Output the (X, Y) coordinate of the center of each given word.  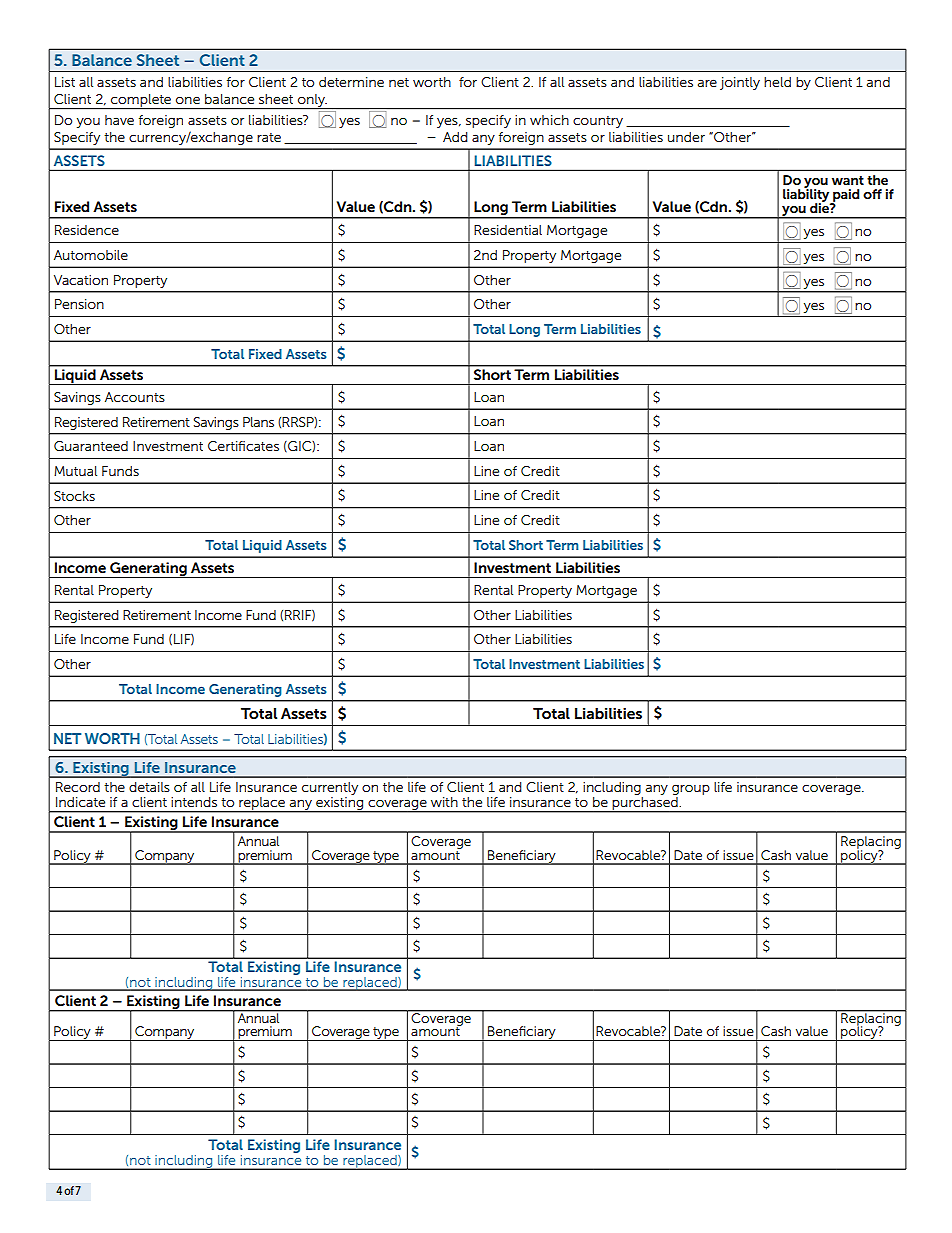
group (691, 791)
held (777, 82)
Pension (79, 304)
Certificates (243, 446)
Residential (508, 230)
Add (455, 137)
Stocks (74, 496)
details (149, 787)
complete (141, 101)
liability (807, 196)
